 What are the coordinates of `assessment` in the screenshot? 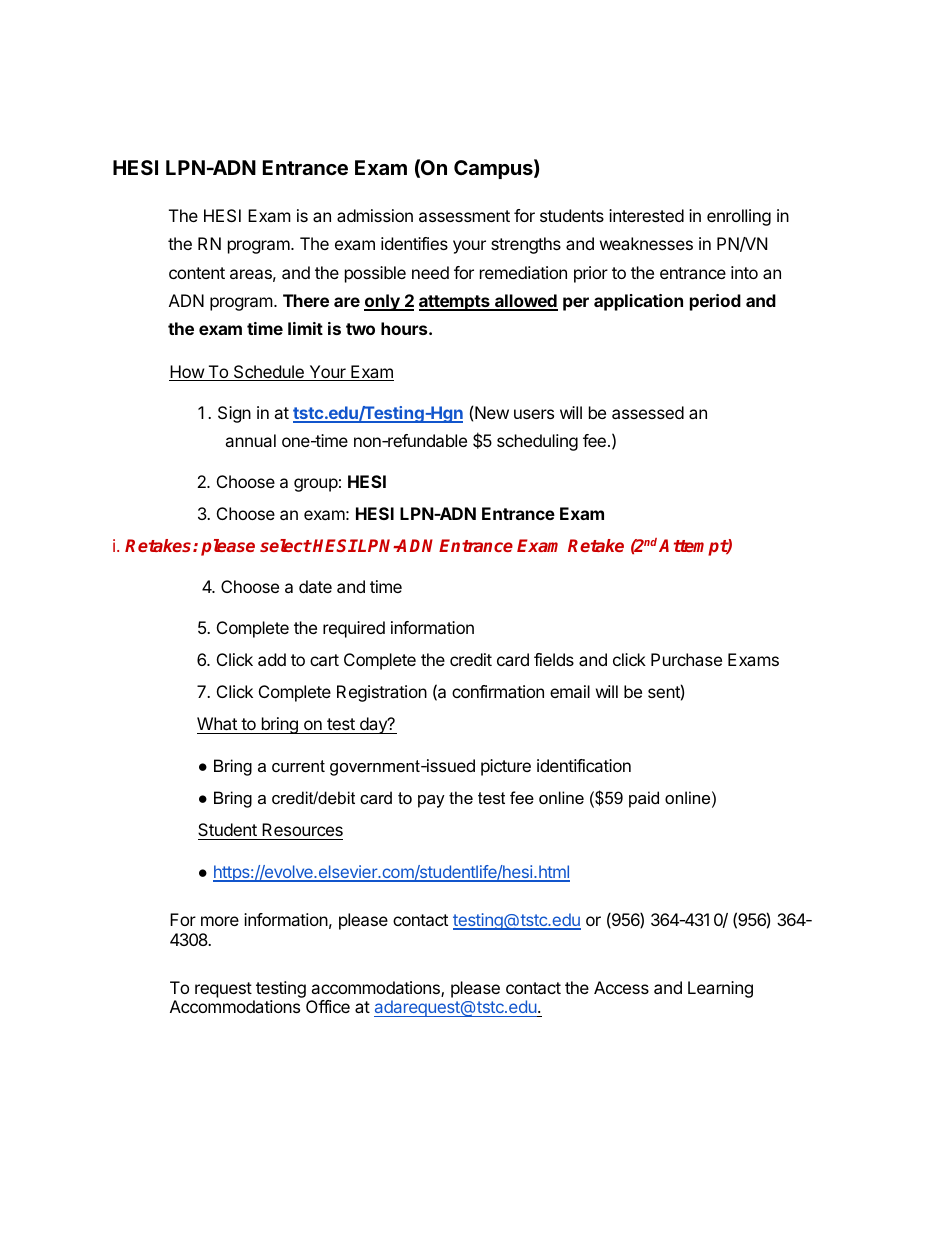 It's located at (464, 216).
